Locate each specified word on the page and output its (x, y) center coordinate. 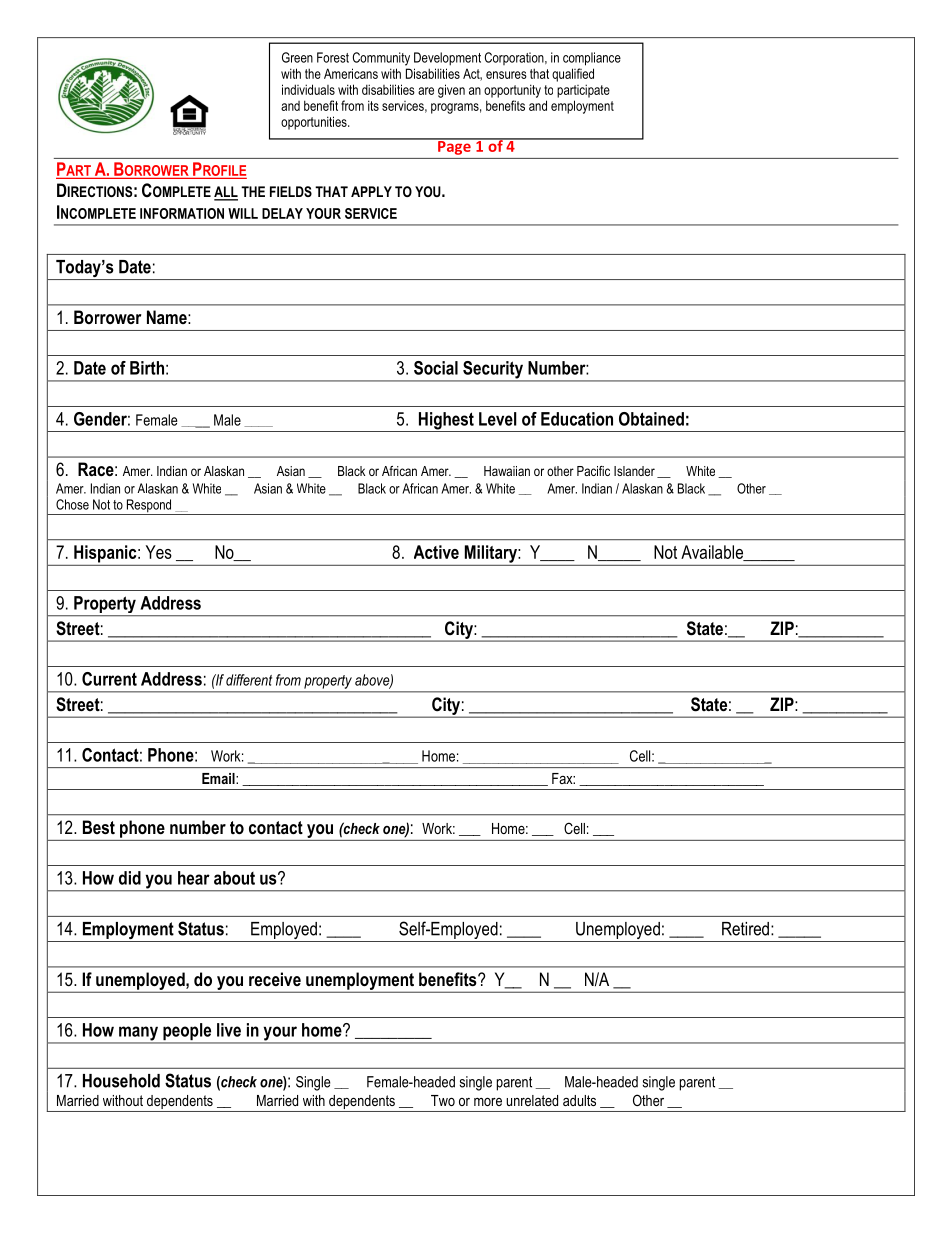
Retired (745, 929)
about (234, 878)
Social (436, 368)
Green (297, 57)
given (451, 91)
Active (436, 552)
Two (443, 1100)
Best (99, 827)
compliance (592, 59)
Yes (159, 552)
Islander (634, 471)
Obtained (651, 419)
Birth (147, 368)
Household (121, 1081)
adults (579, 1100)
